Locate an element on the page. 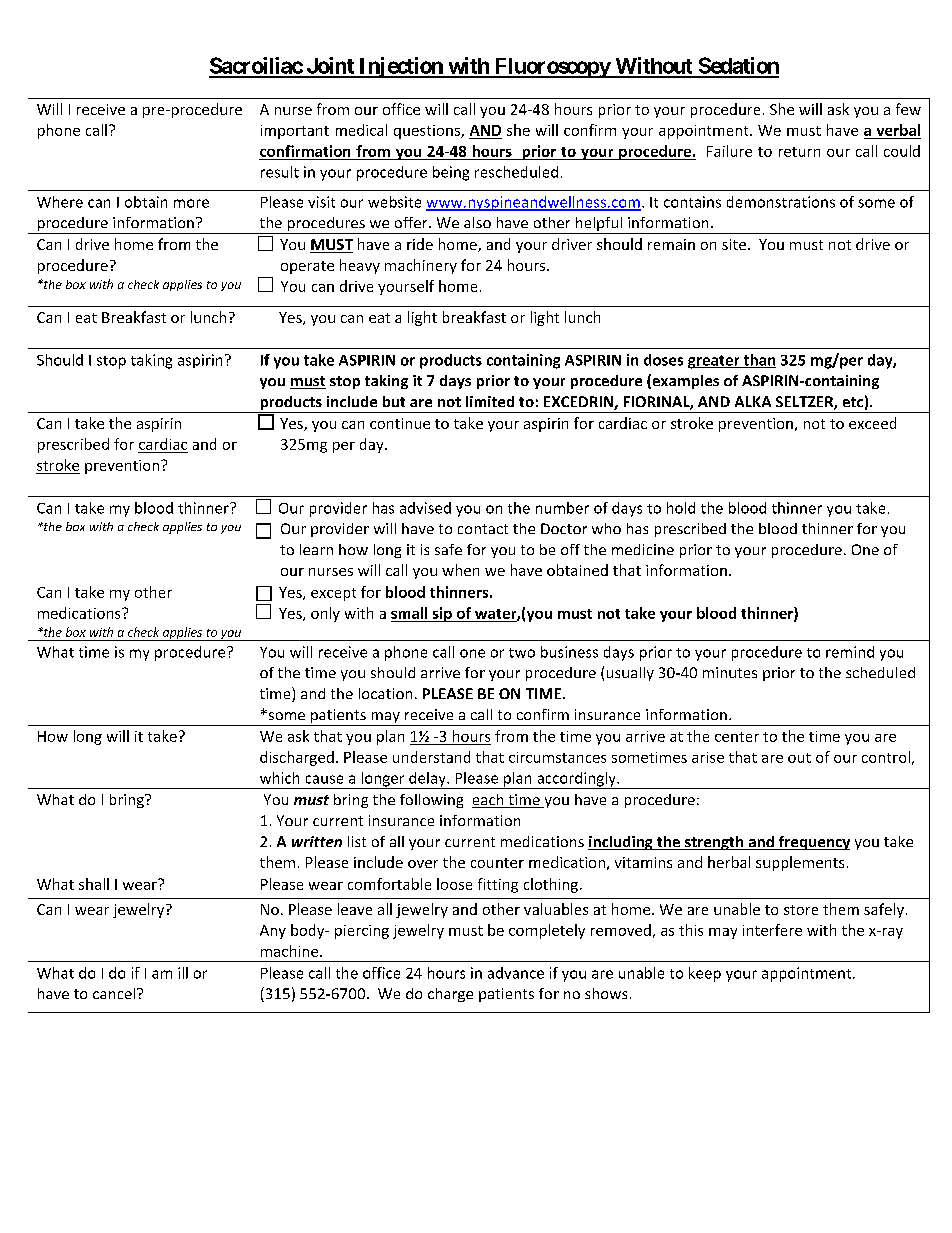 The image size is (952, 1233). cancel is located at coordinates (115, 993).
